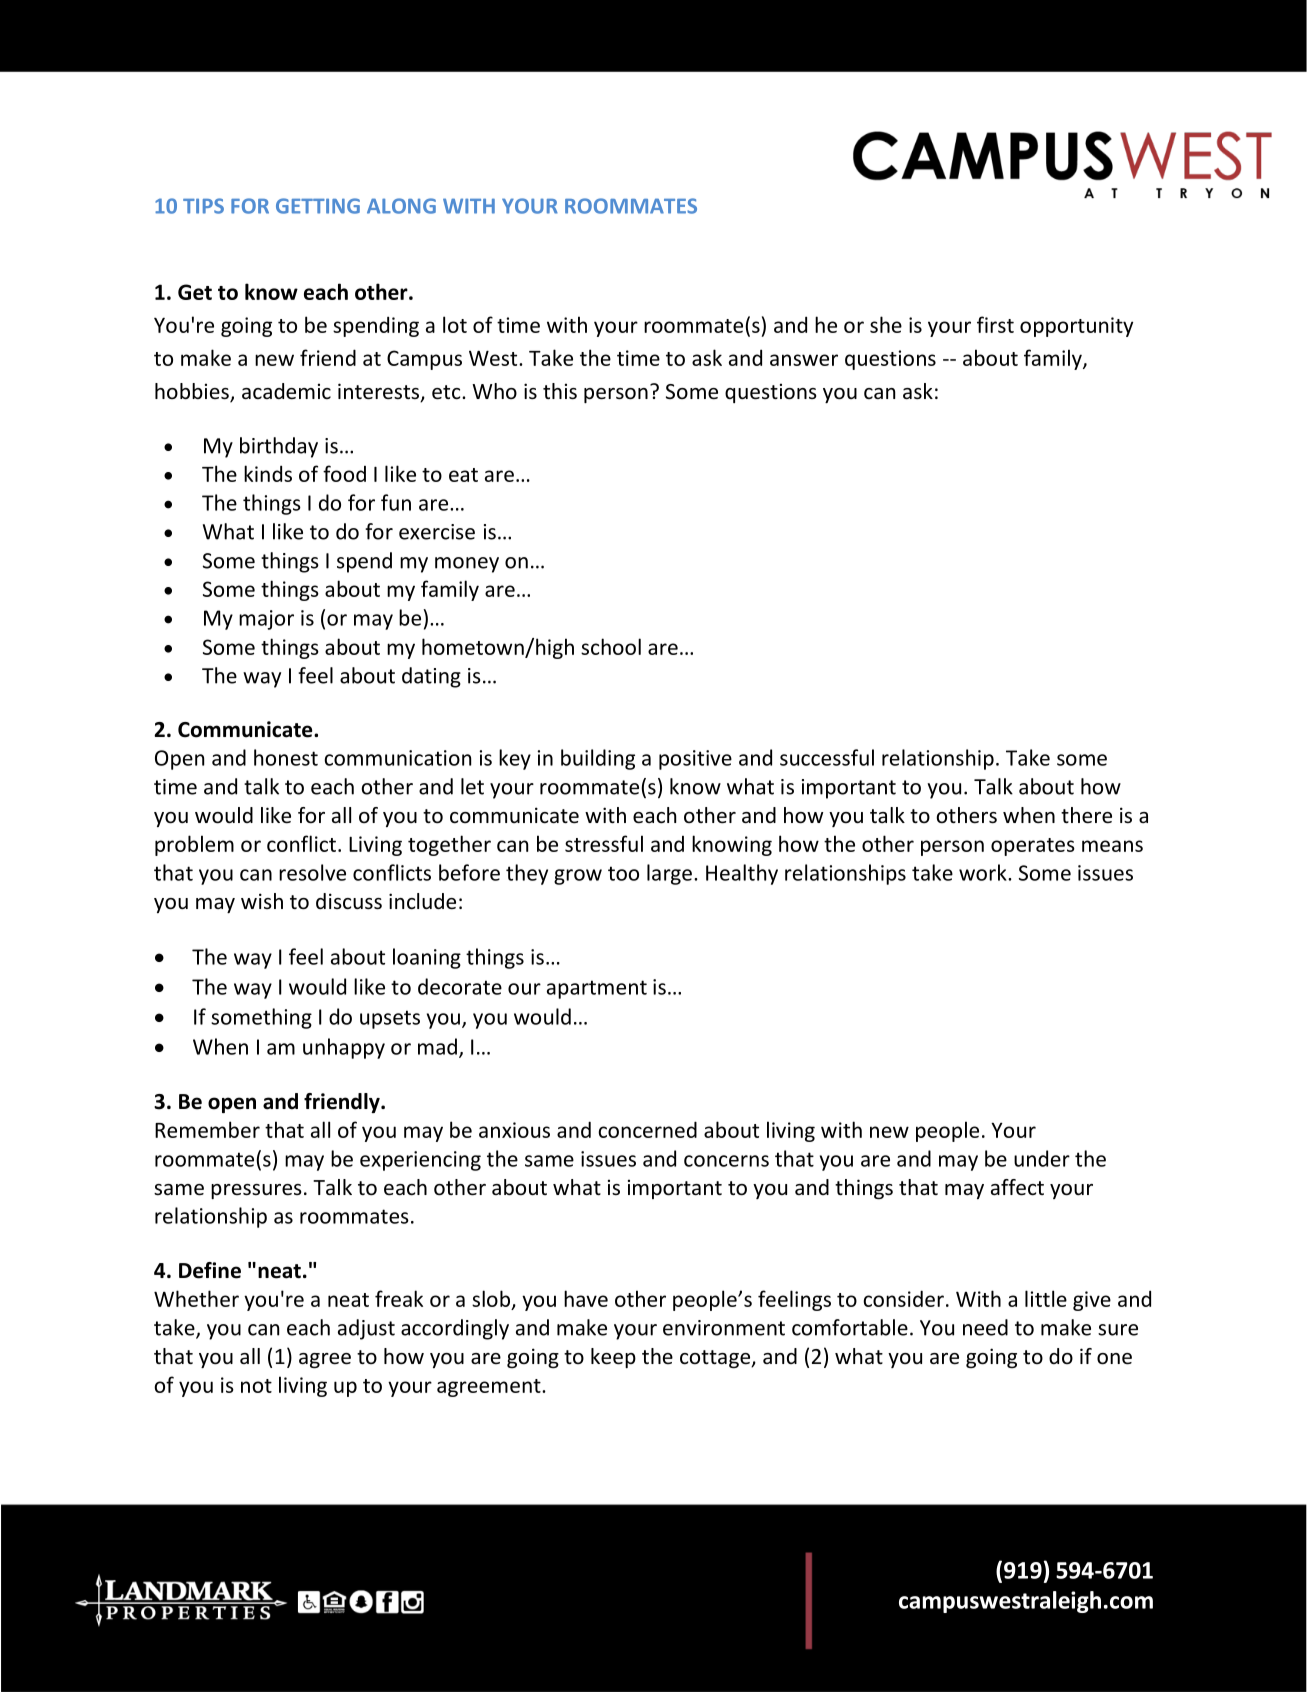  What do you see at coordinates (613, 1358) in the screenshot?
I see `keep` at bounding box center [613, 1358].
